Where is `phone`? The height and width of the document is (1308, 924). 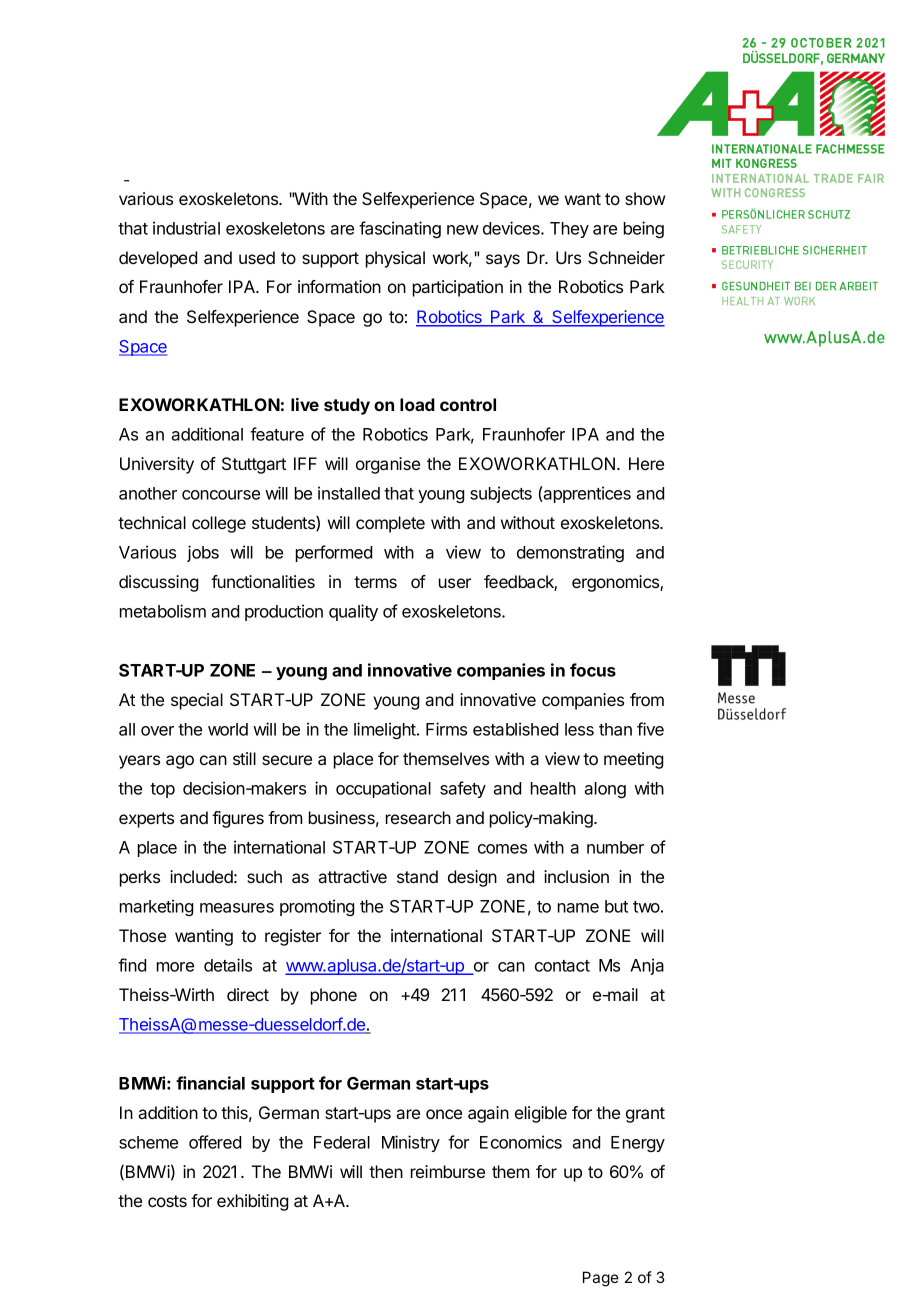
phone is located at coordinates (334, 996).
